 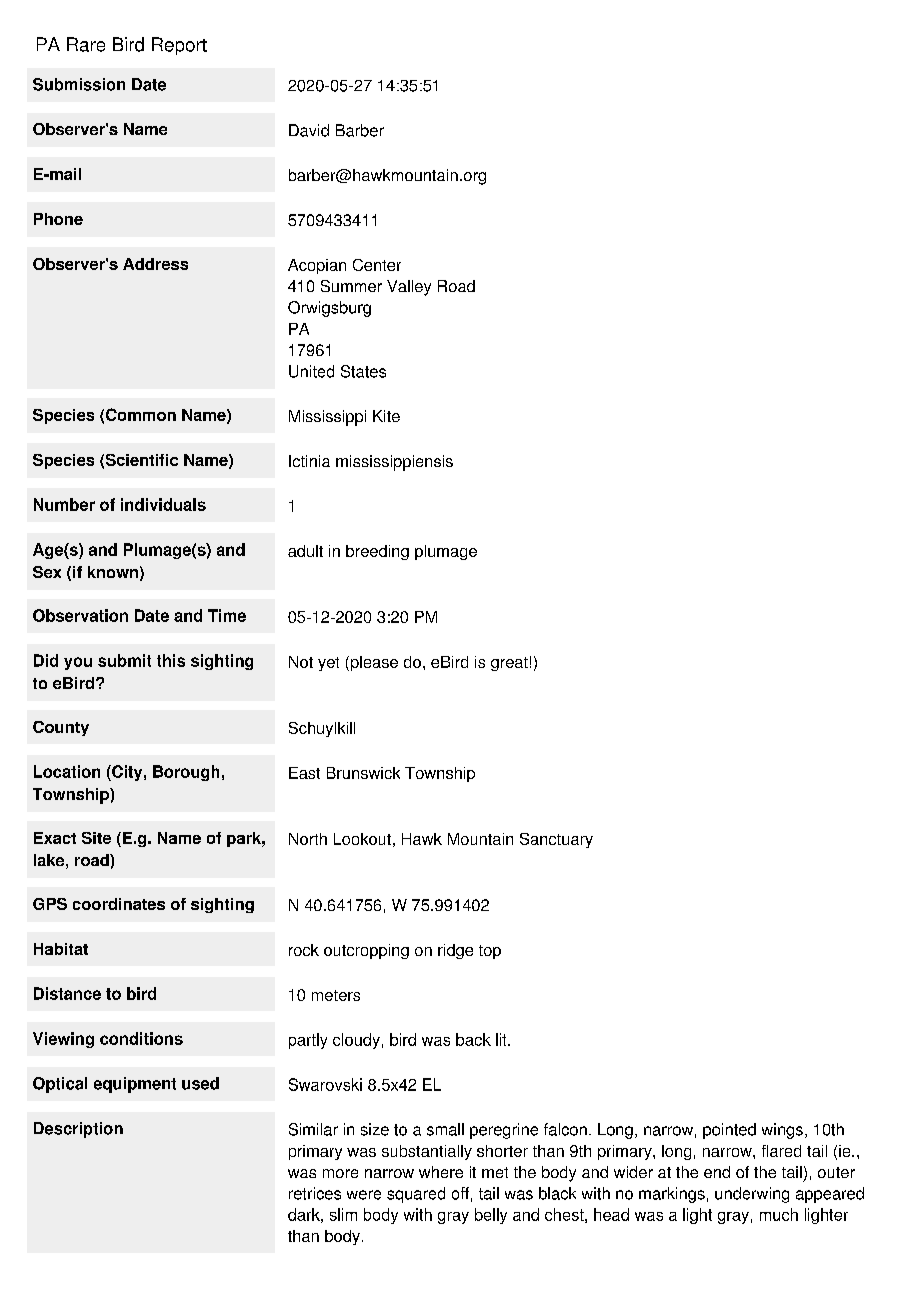 What do you see at coordinates (78, 1130) in the image?
I see `Description` at bounding box center [78, 1130].
